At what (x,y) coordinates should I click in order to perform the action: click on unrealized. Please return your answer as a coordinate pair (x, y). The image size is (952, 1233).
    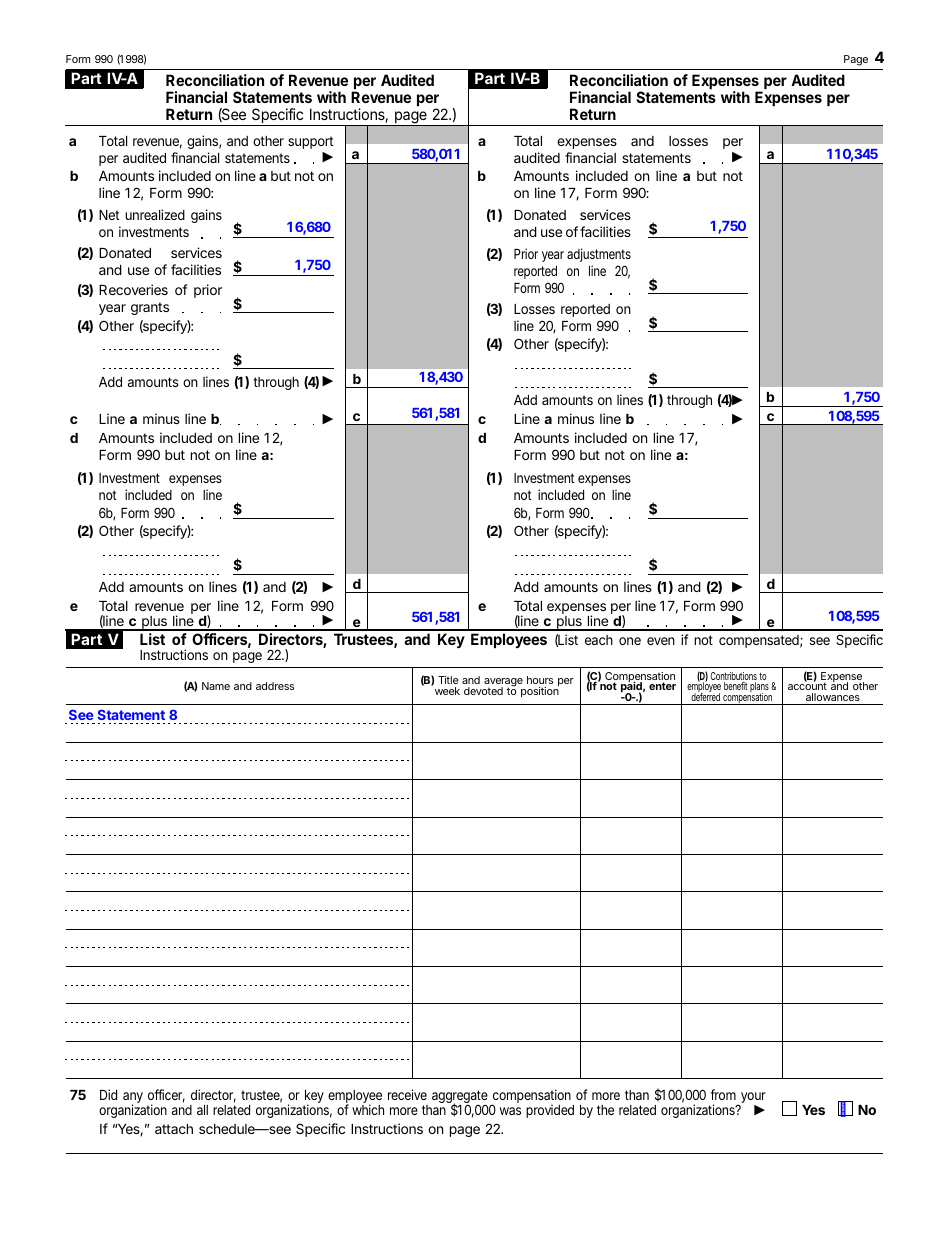
    Looking at the image, I should click on (155, 214).
